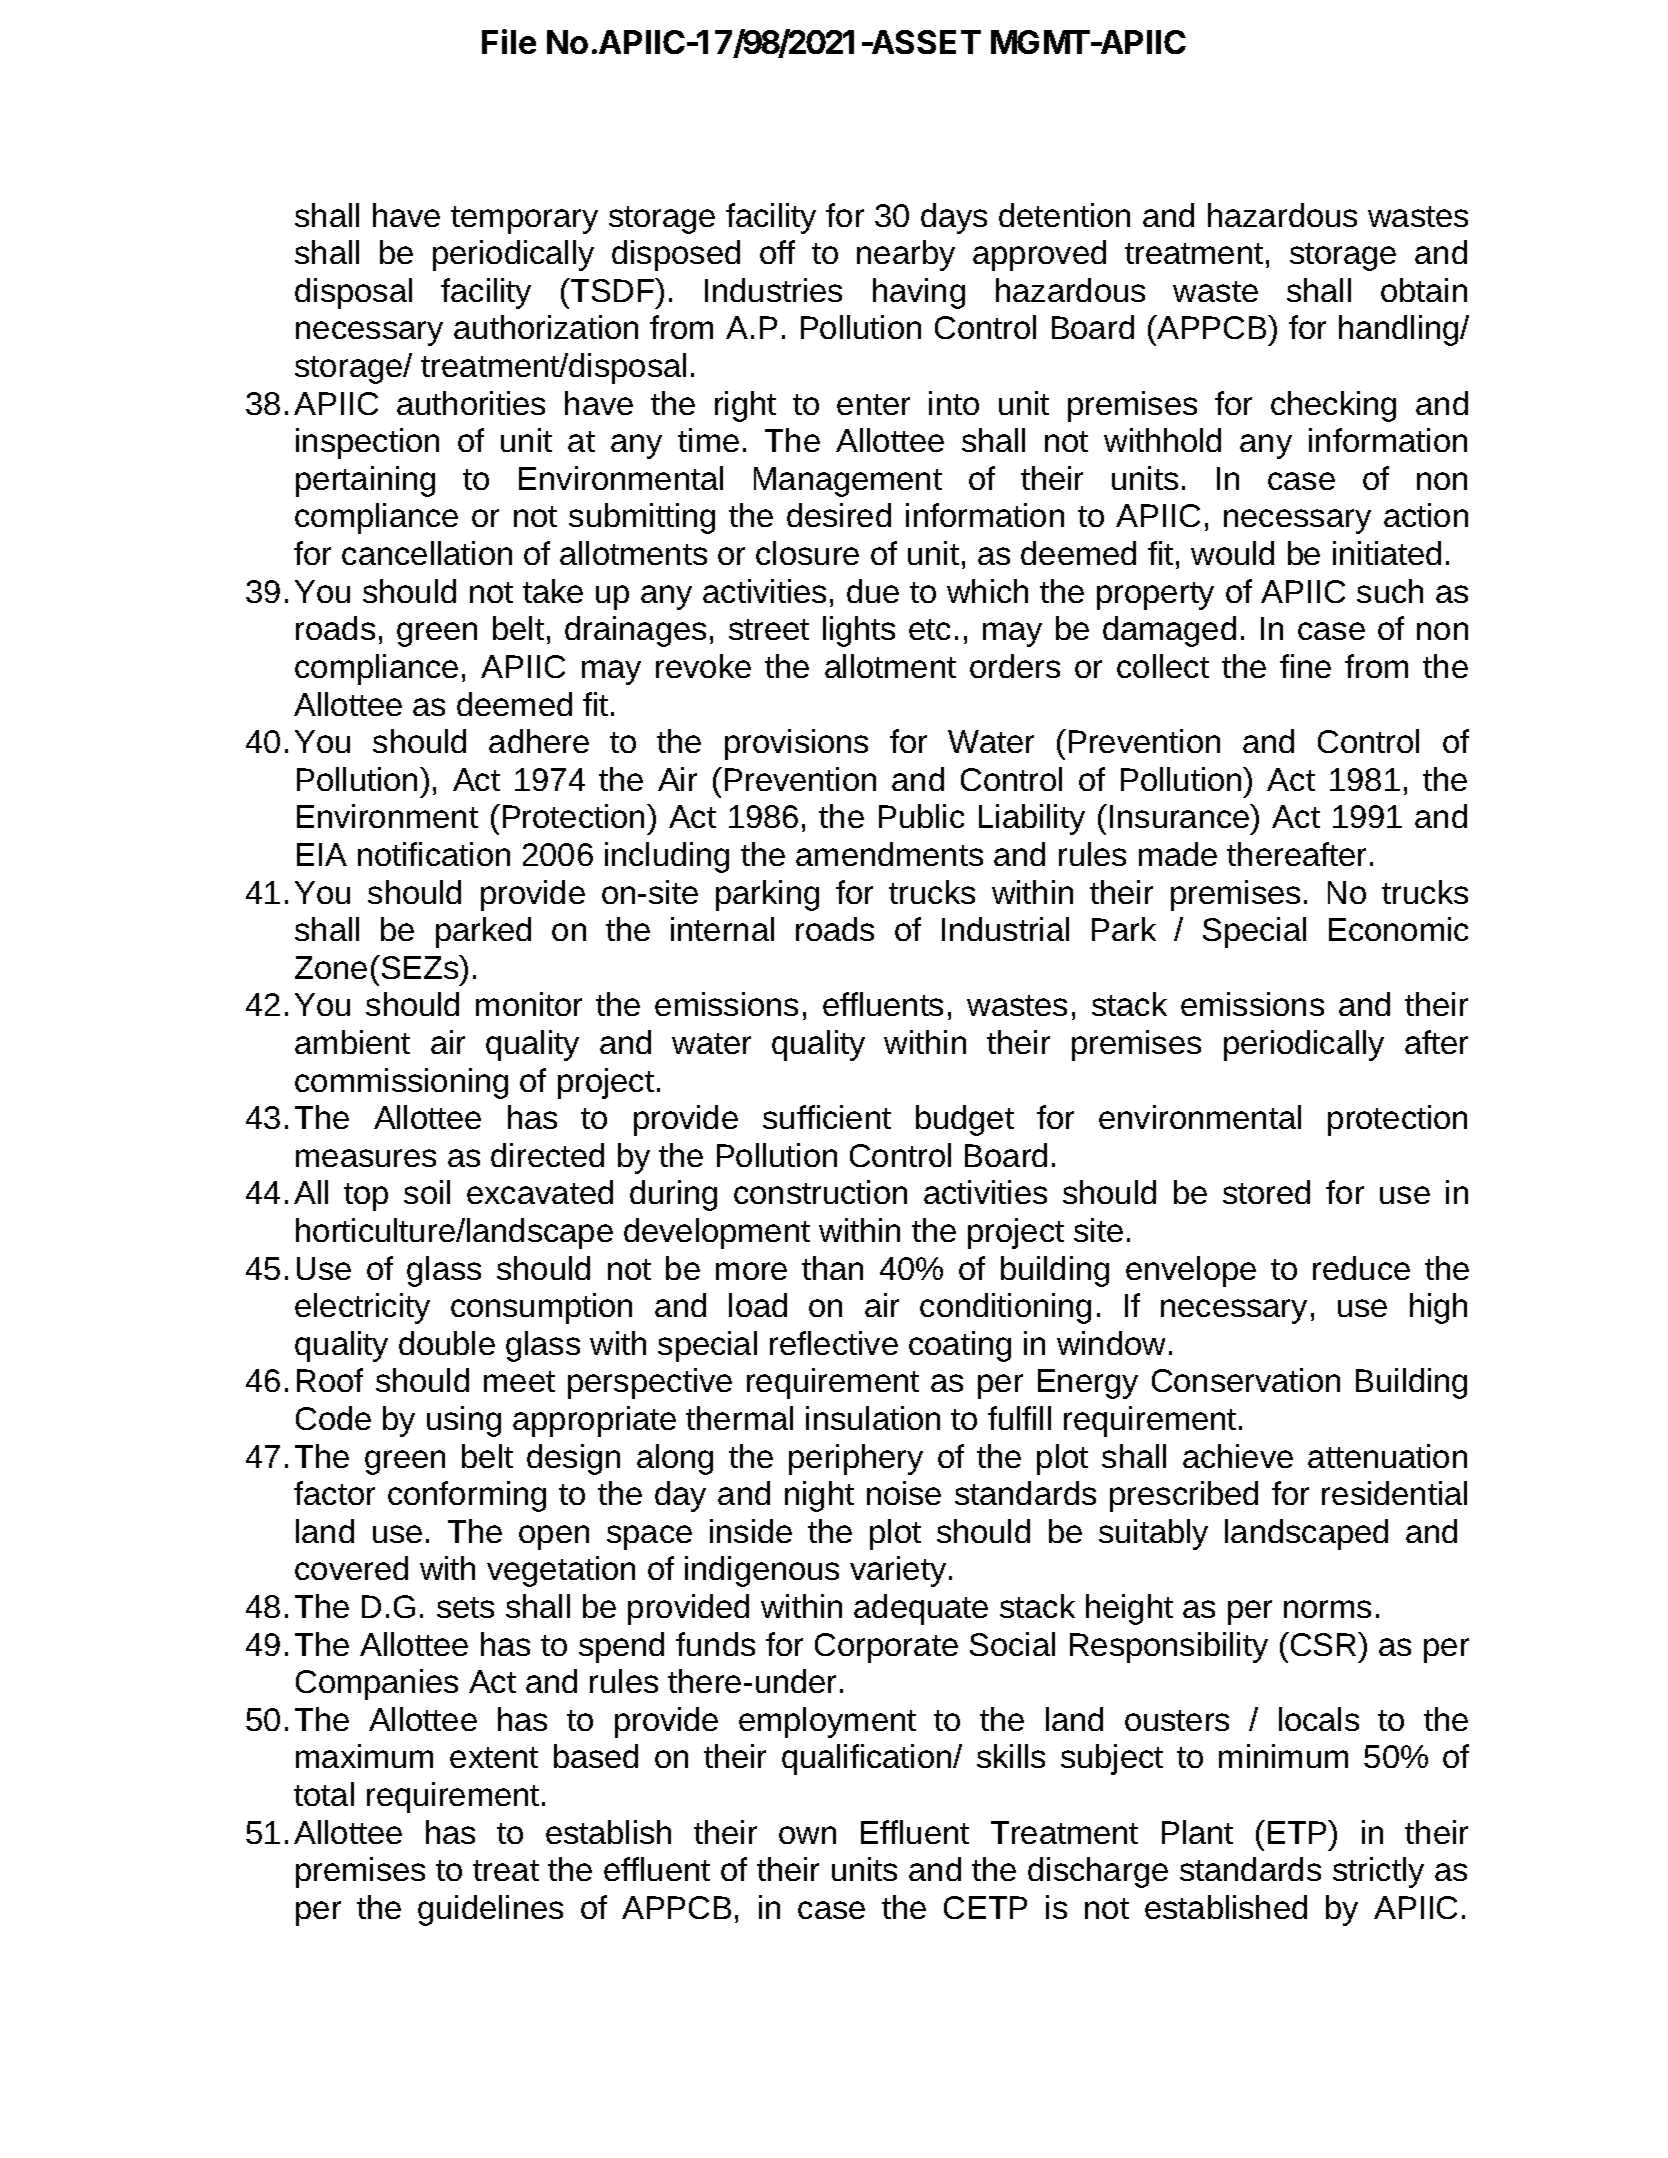 The image size is (1668, 2158). What do you see at coordinates (1398, 929) in the screenshot?
I see `Economic` at bounding box center [1398, 929].
